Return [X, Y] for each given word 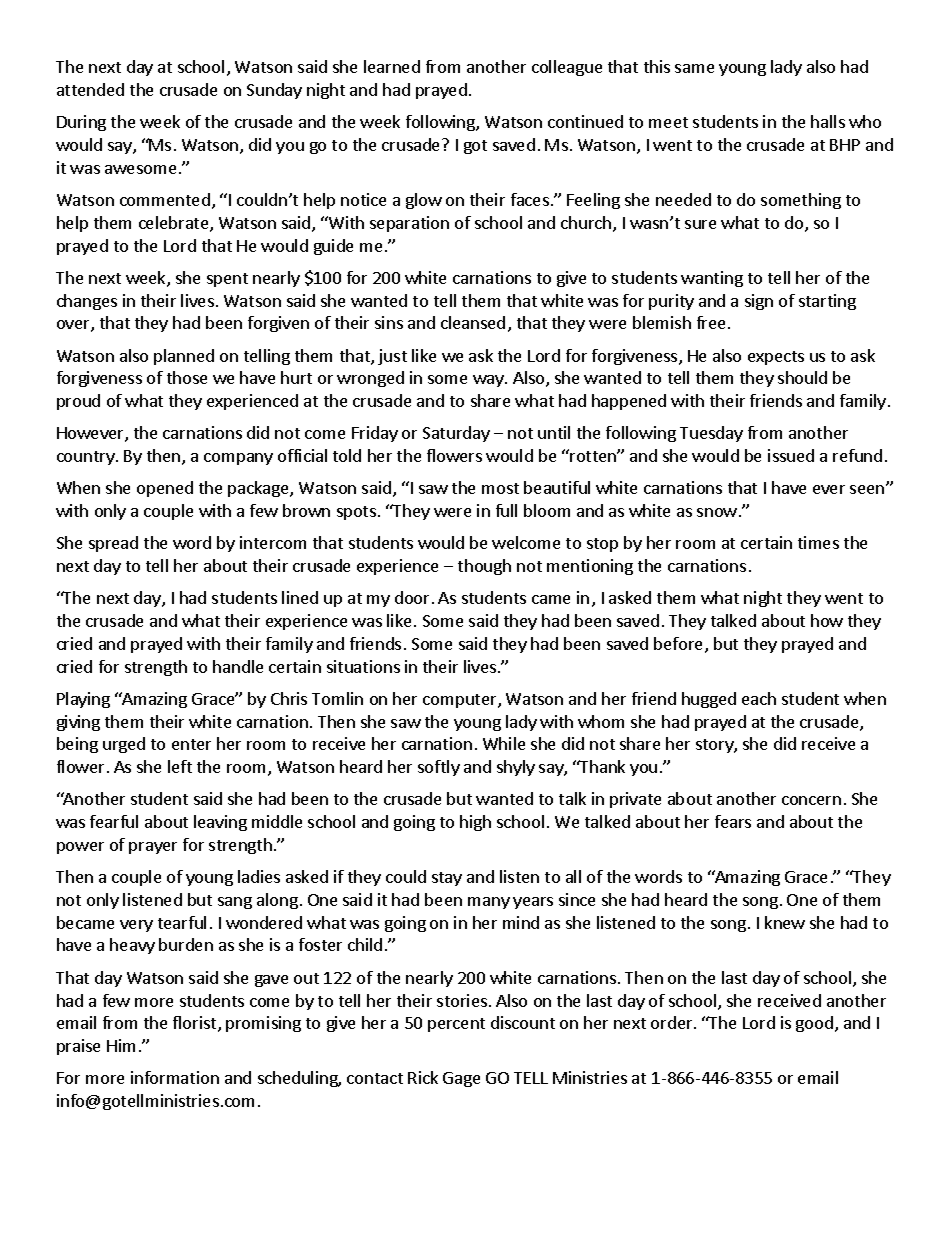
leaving [220, 823]
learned [392, 66]
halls [828, 121]
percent [456, 1025]
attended [90, 89]
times [818, 542]
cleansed [473, 322]
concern [811, 800]
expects [776, 358]
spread [113, 544]
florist [196, 1024]
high [475, 823]
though [484, 567]
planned [184, 357]
